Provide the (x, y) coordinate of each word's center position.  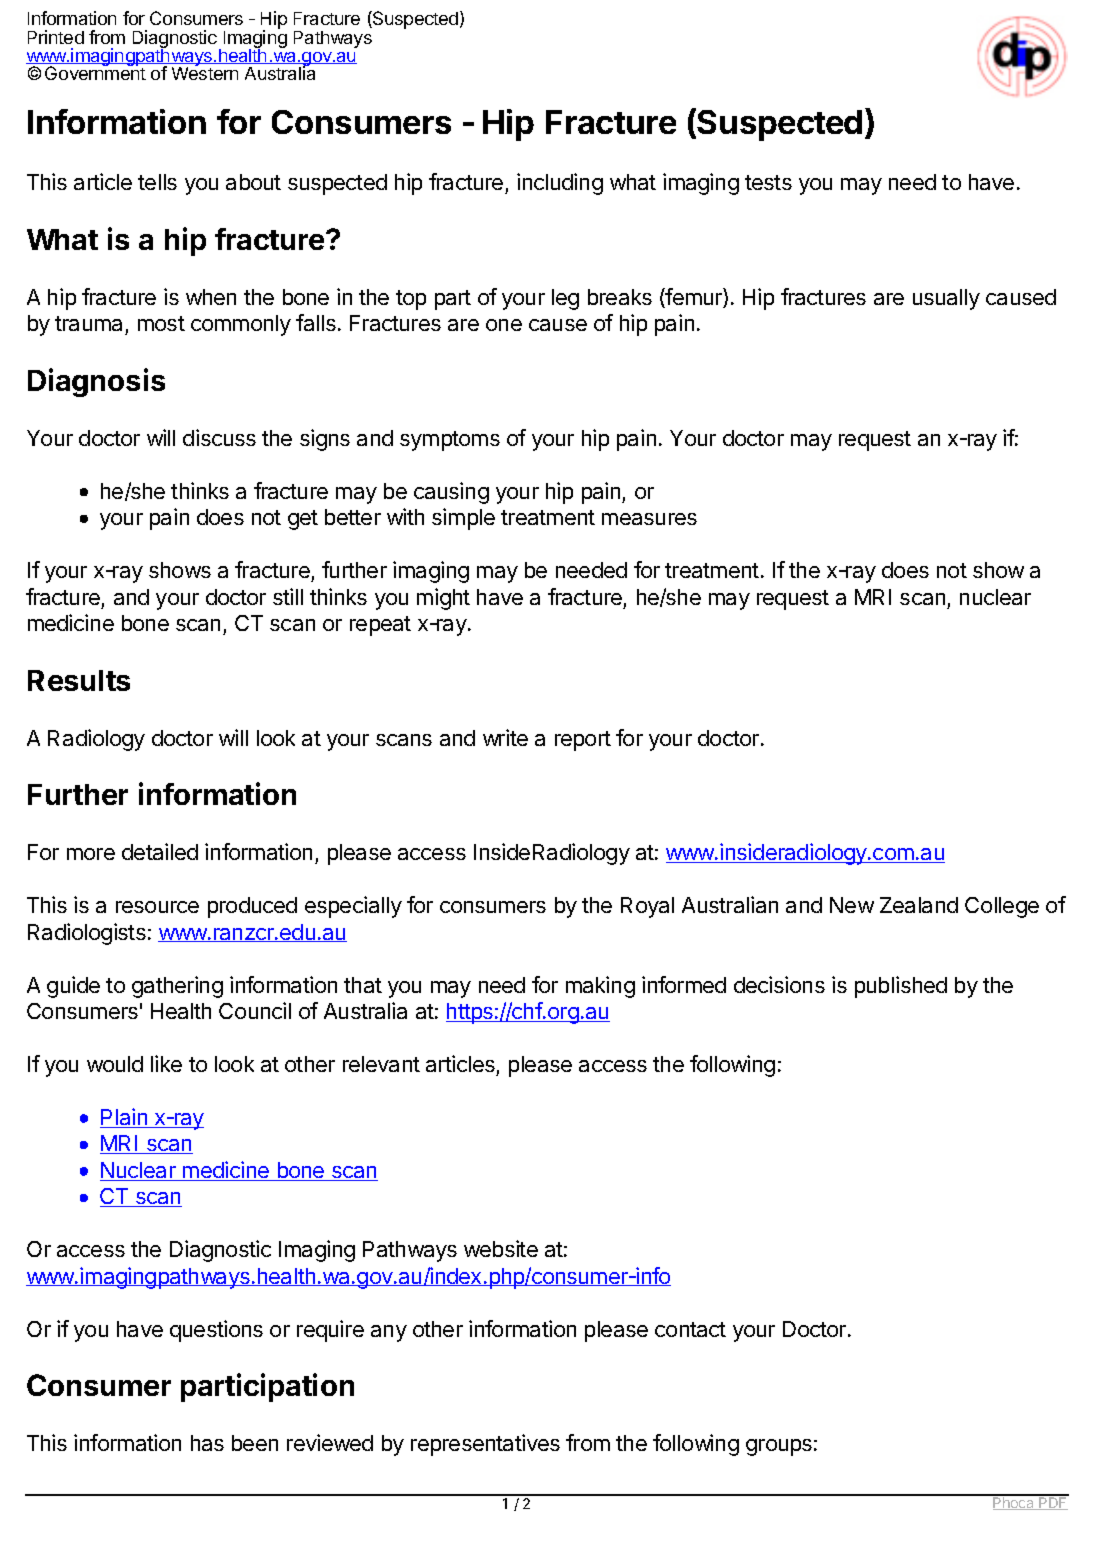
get (303, 520)
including (560, 184)
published (901, 987)
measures (649, 519)
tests (768, 182)
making (600, 987)
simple (463, 519)
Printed (56, 37)
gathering (177, 987)
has (207, 1443)
